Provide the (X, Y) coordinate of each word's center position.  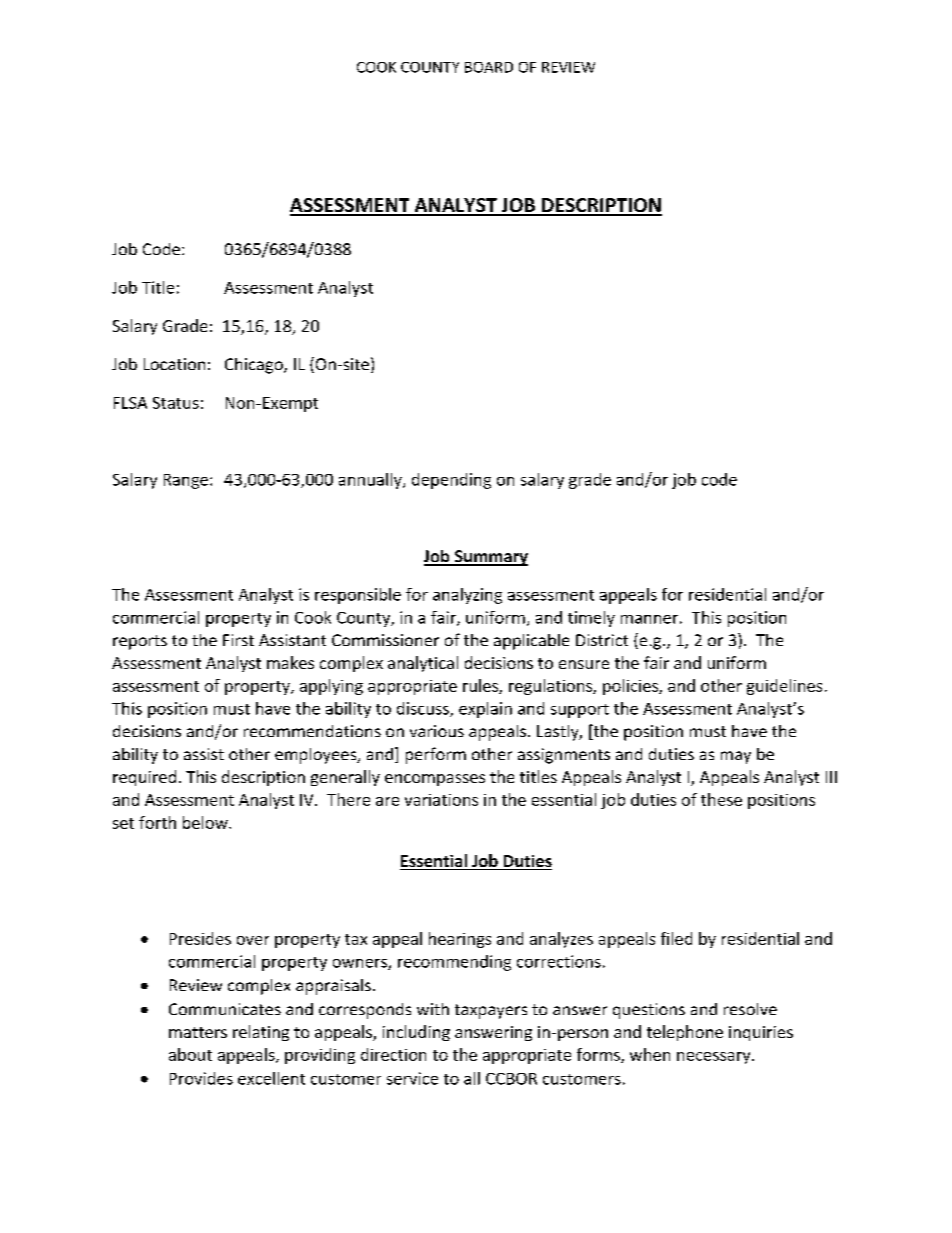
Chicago (255, 366)
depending (451, 481)
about (190, 1054)
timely (591, 619)
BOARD (489, 67)
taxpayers (491, 1011)
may (736, 757)
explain (485, 710)
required (144, 778)
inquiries (761, 1033)
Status (176, 403)
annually (371, 481)
